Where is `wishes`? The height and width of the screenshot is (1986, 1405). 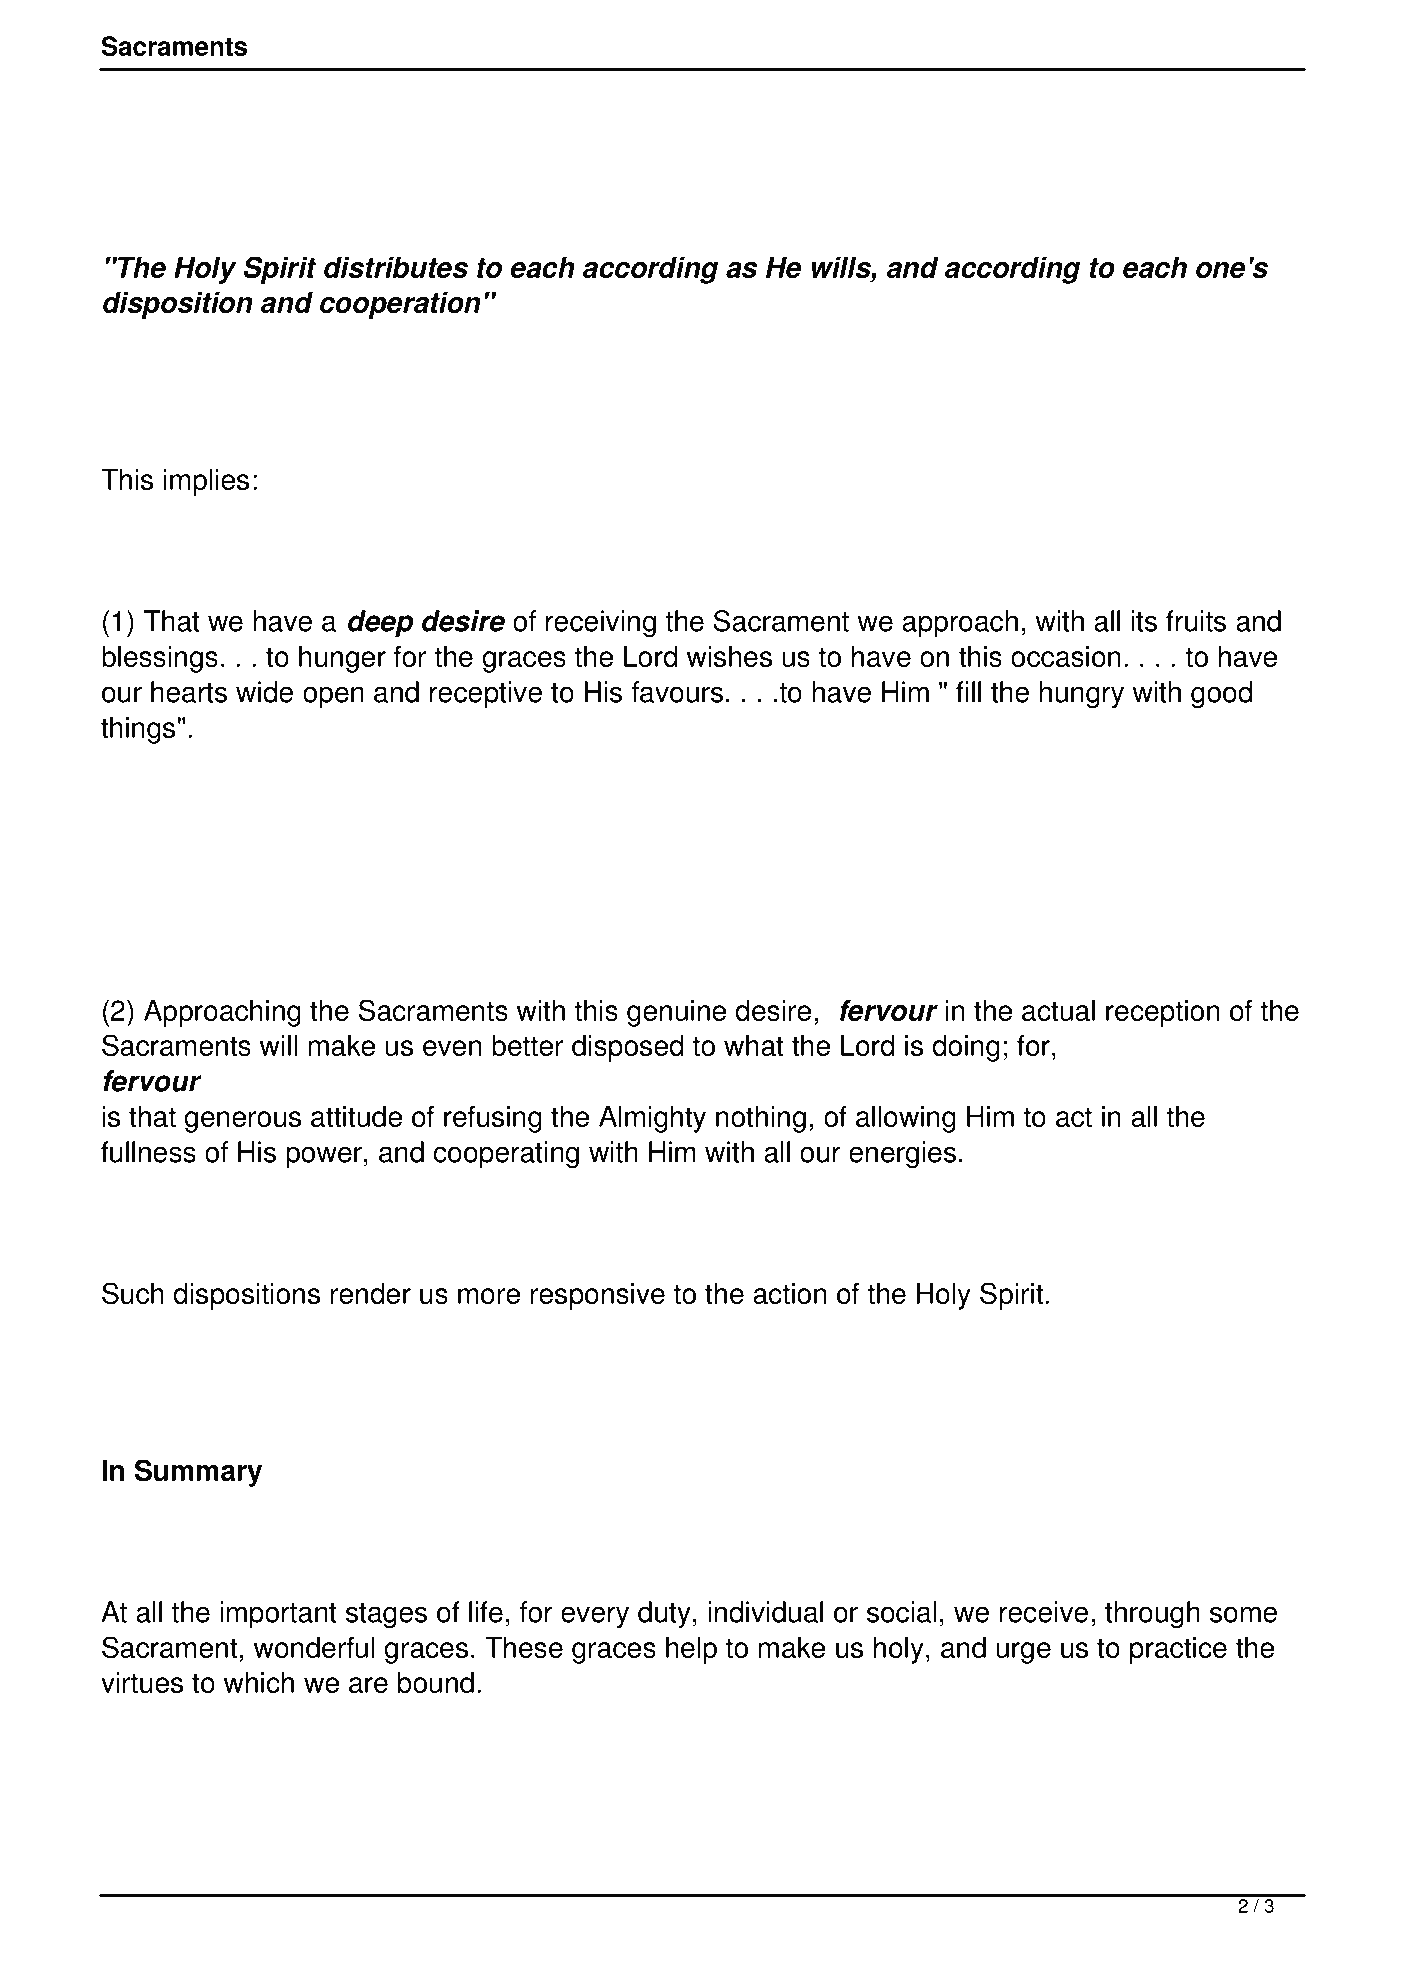 wishes is located at coordinates (729, 656).
